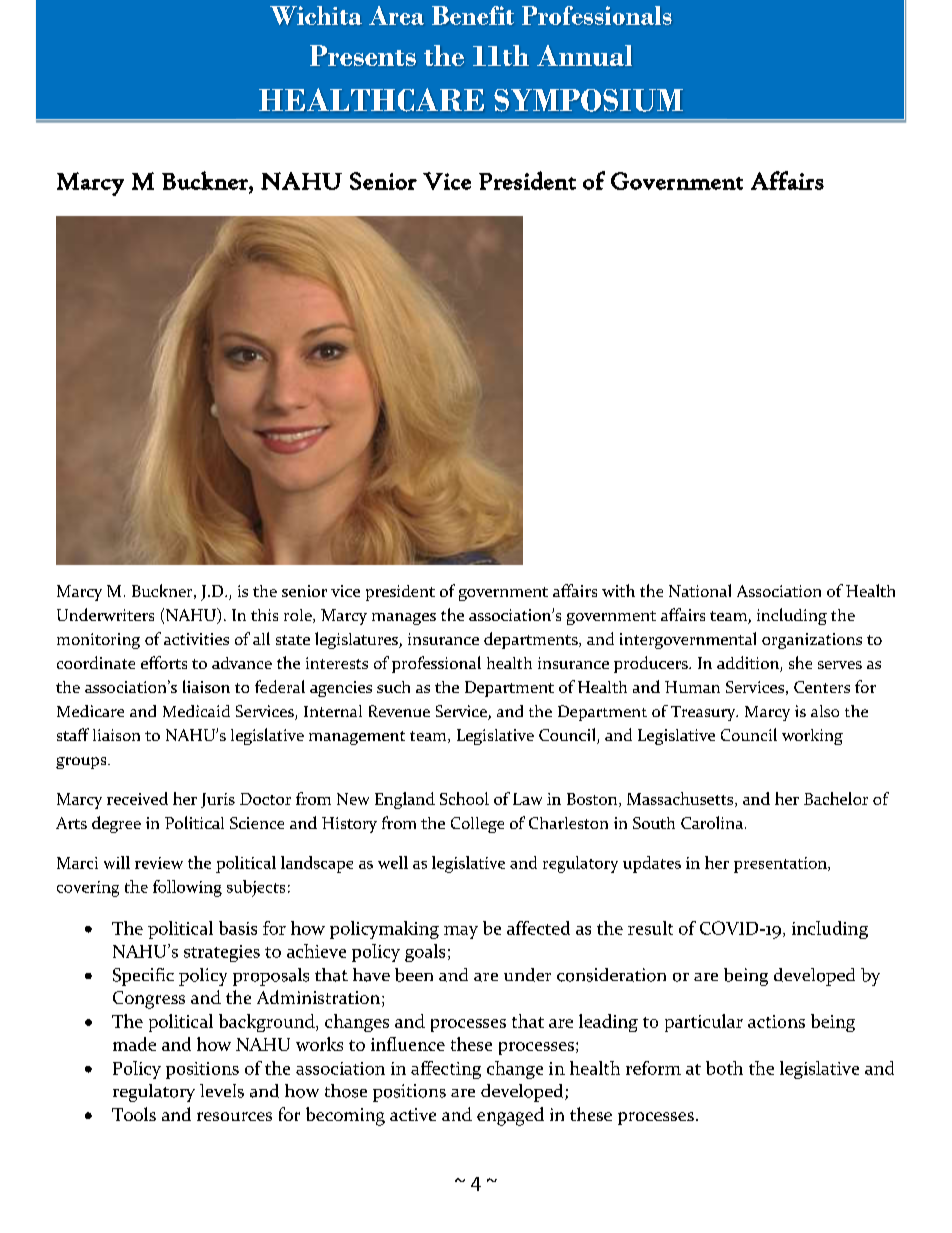 This document has height=1233, width=952. Describe the element at coordinates (316, 15) in the document. I see `Wichita` at that location.
